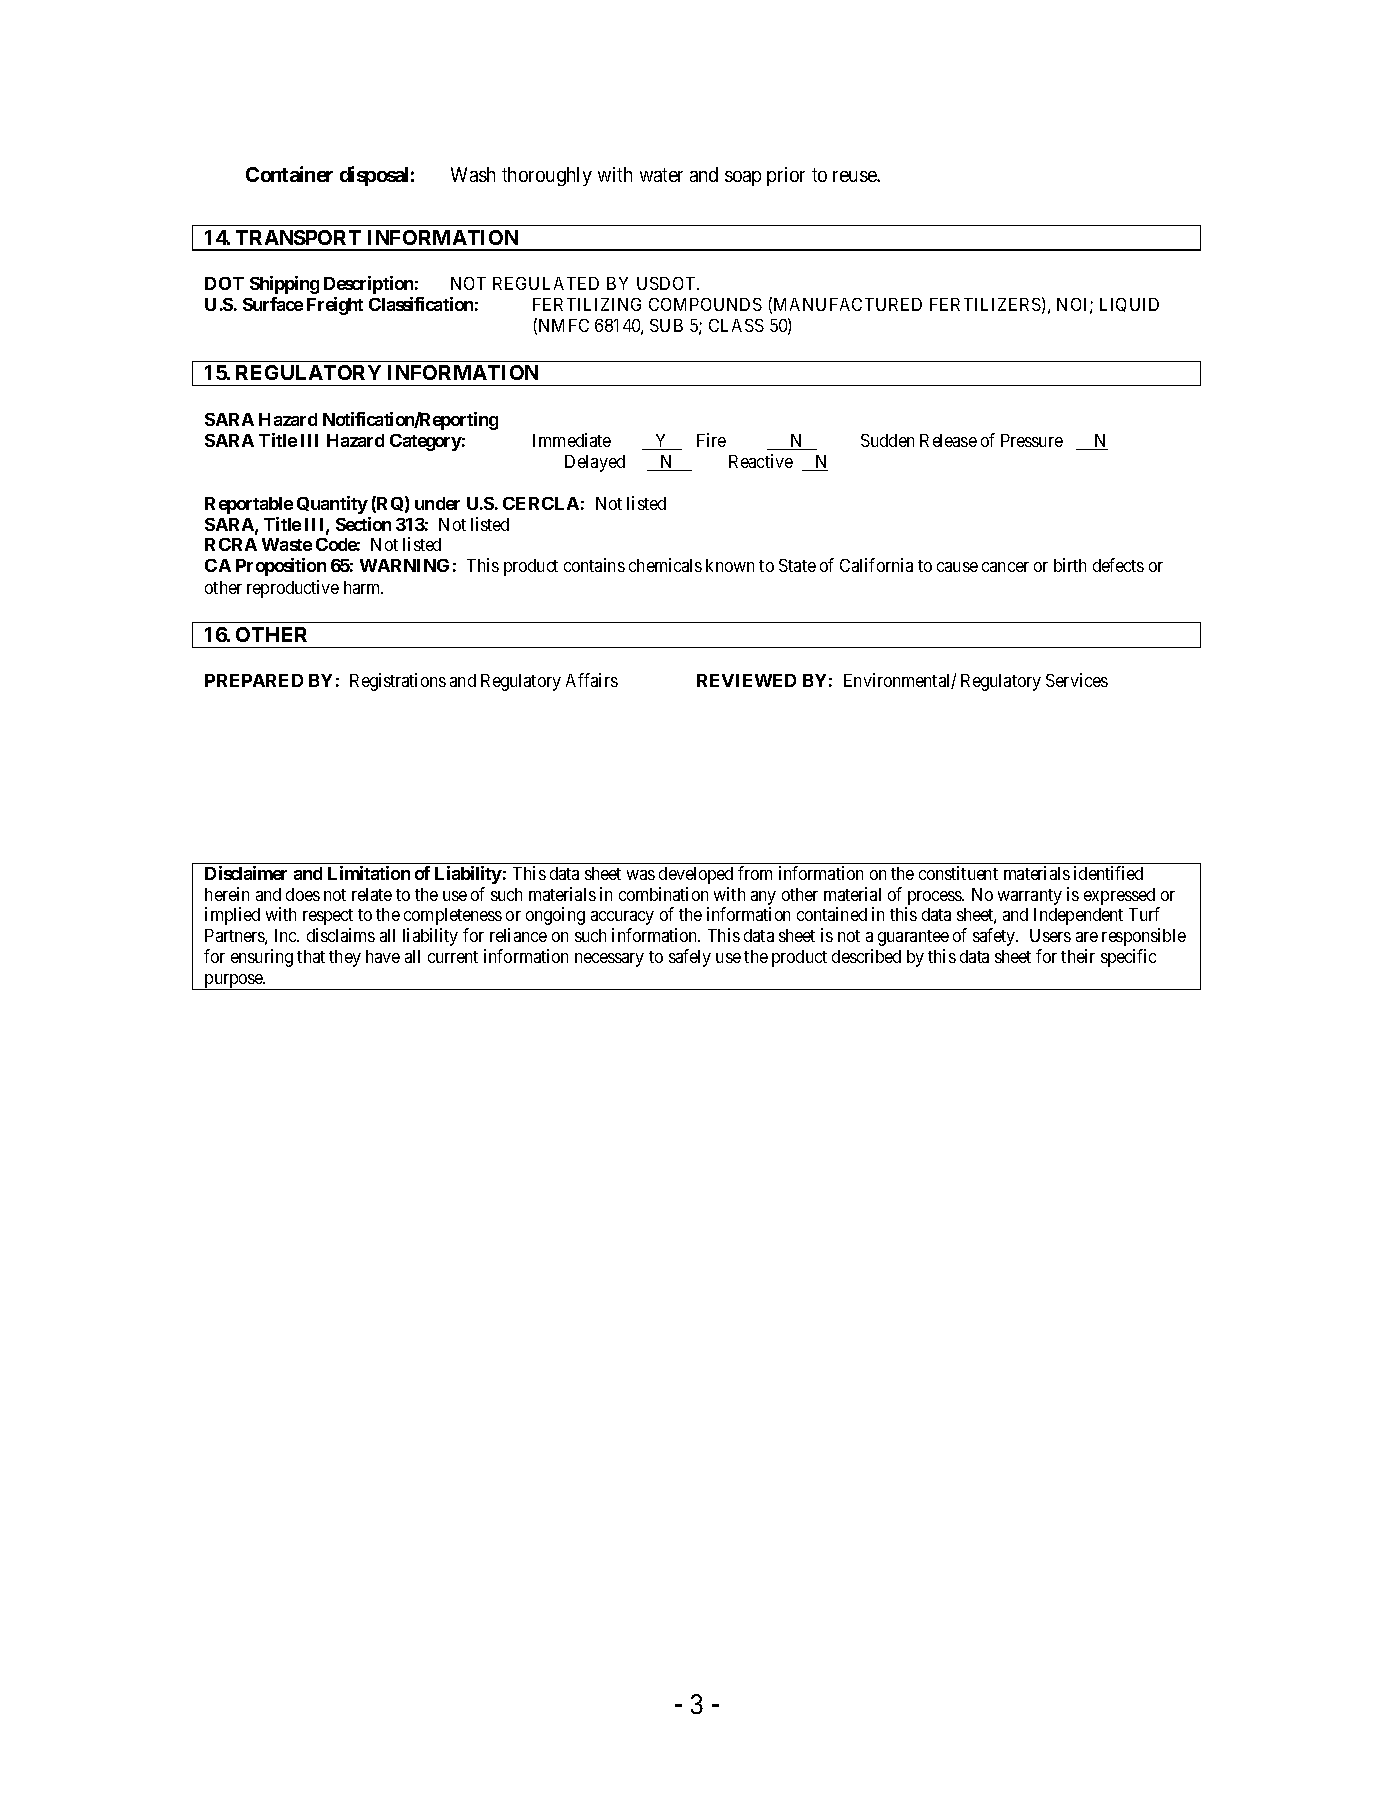 The image size is (1393, 1803). Describe the element at coordinates (1032, 440) in the image. I see `Pressure` at that location.
